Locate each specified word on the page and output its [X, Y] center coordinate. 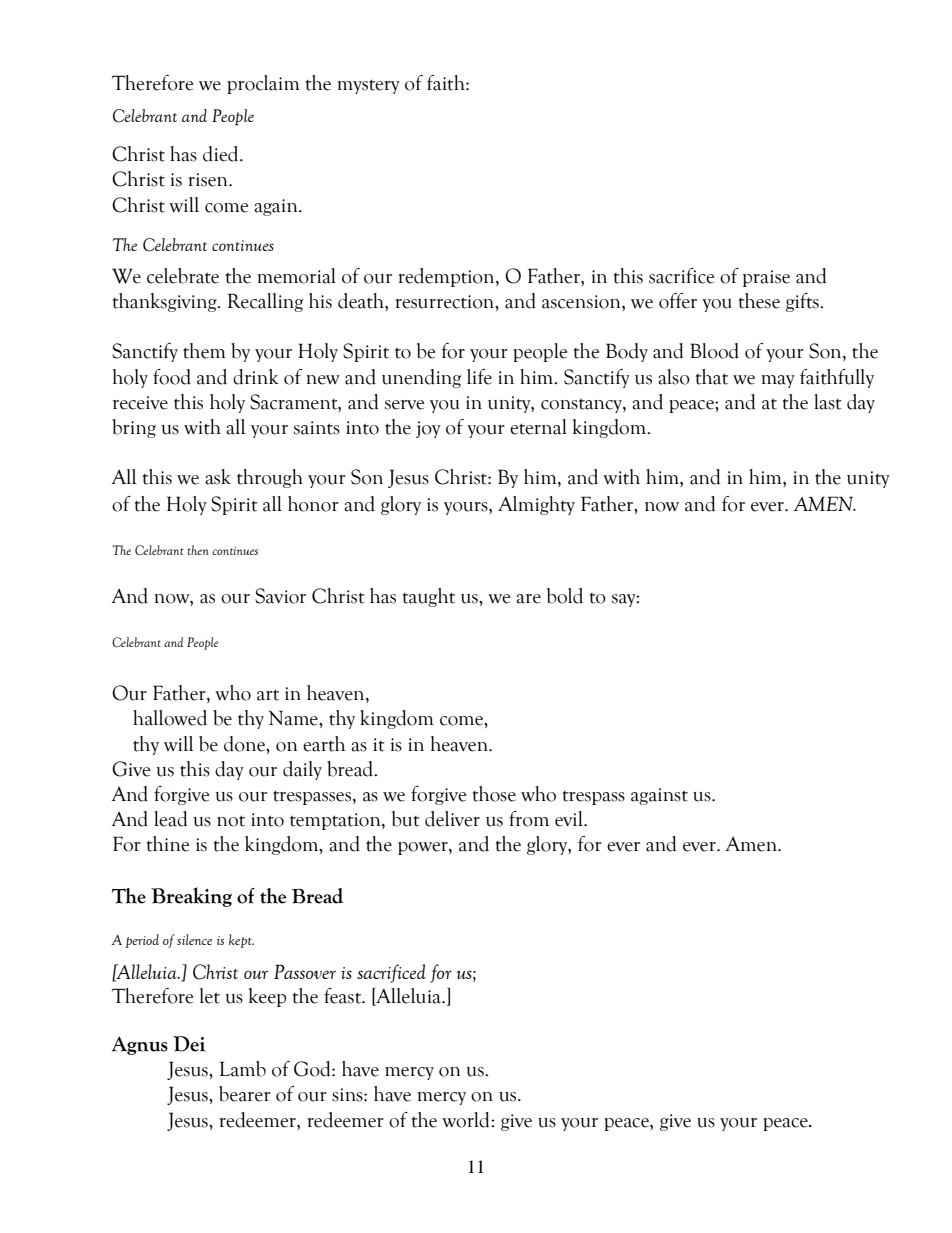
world [467, 1120]
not [231, 821]
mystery [369, 86]
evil [570, 819]
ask [218, 477]
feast [344, 996]
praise [766, 278]
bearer [245, 1094]
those [494, 794]
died [222, 154]
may [778, 381]
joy [428, 429]
